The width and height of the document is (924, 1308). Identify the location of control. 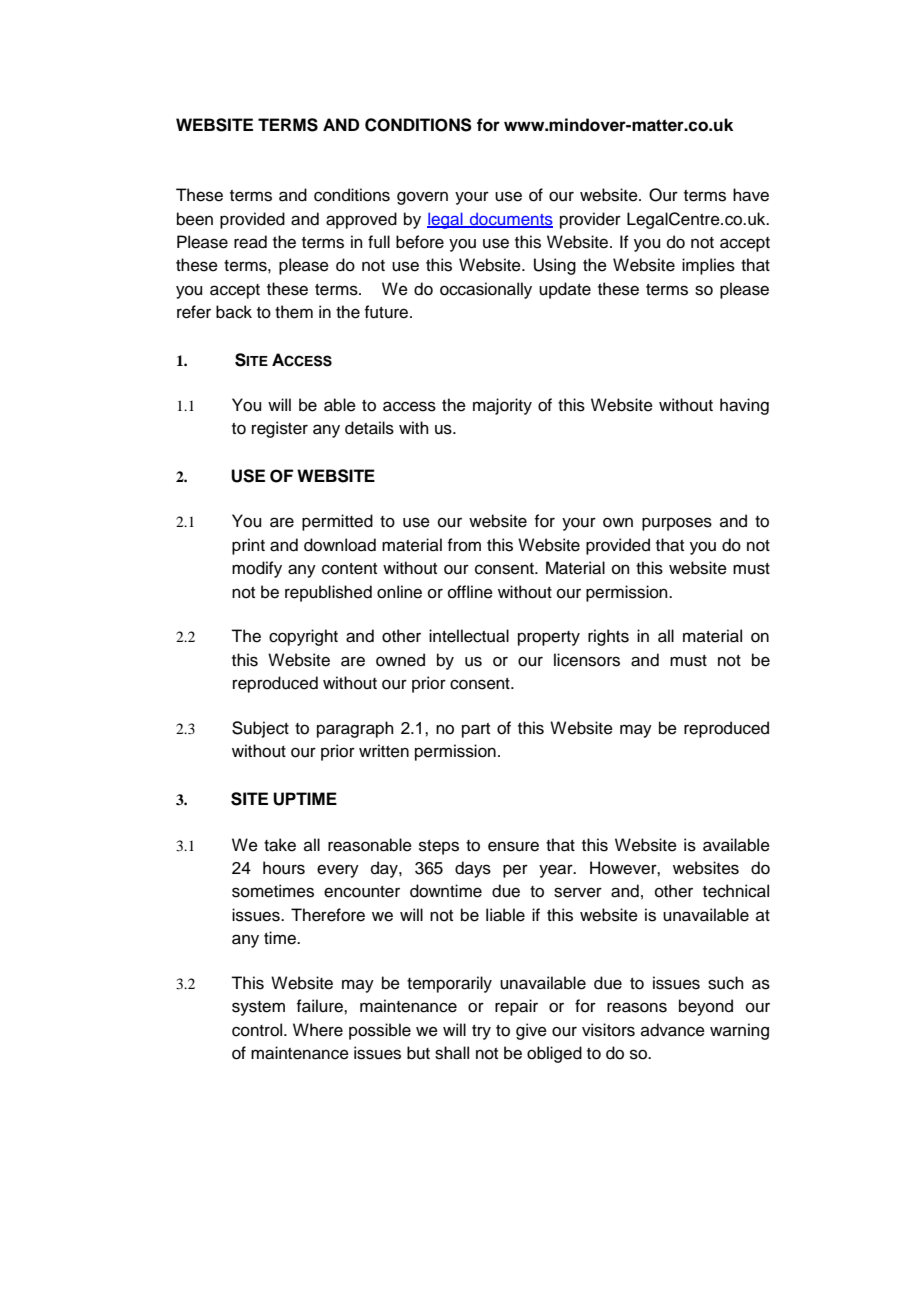
(258, 1030).
